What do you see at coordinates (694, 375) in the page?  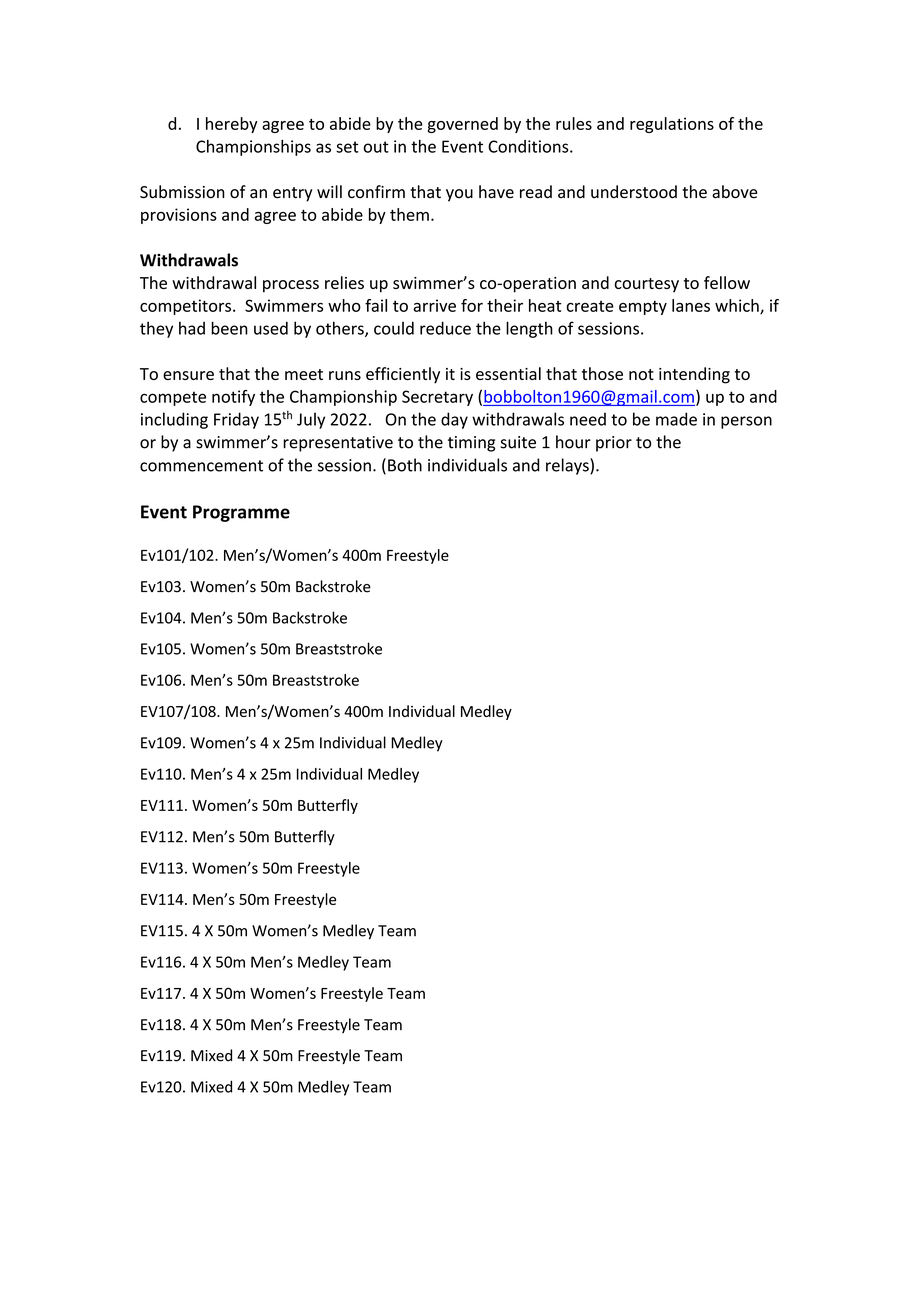 I see `intending` at bounding box center [694, 375].
